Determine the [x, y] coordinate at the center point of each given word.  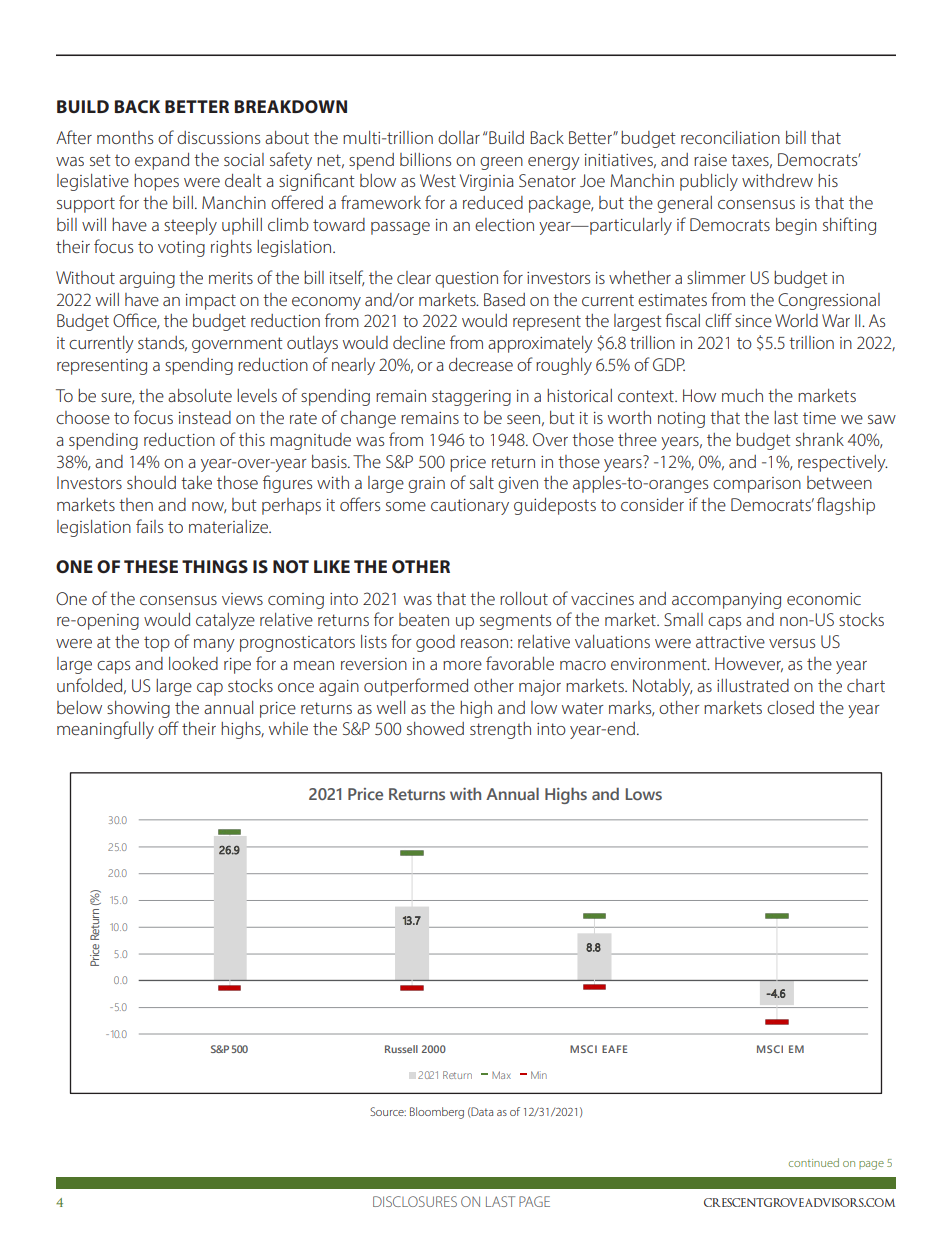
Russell [401, 1049]
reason [486, 643]
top [157, 644]
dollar [459, 137]
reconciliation [730, 137]
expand [162, 161]
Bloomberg [437, 1113]
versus [792, 643]
